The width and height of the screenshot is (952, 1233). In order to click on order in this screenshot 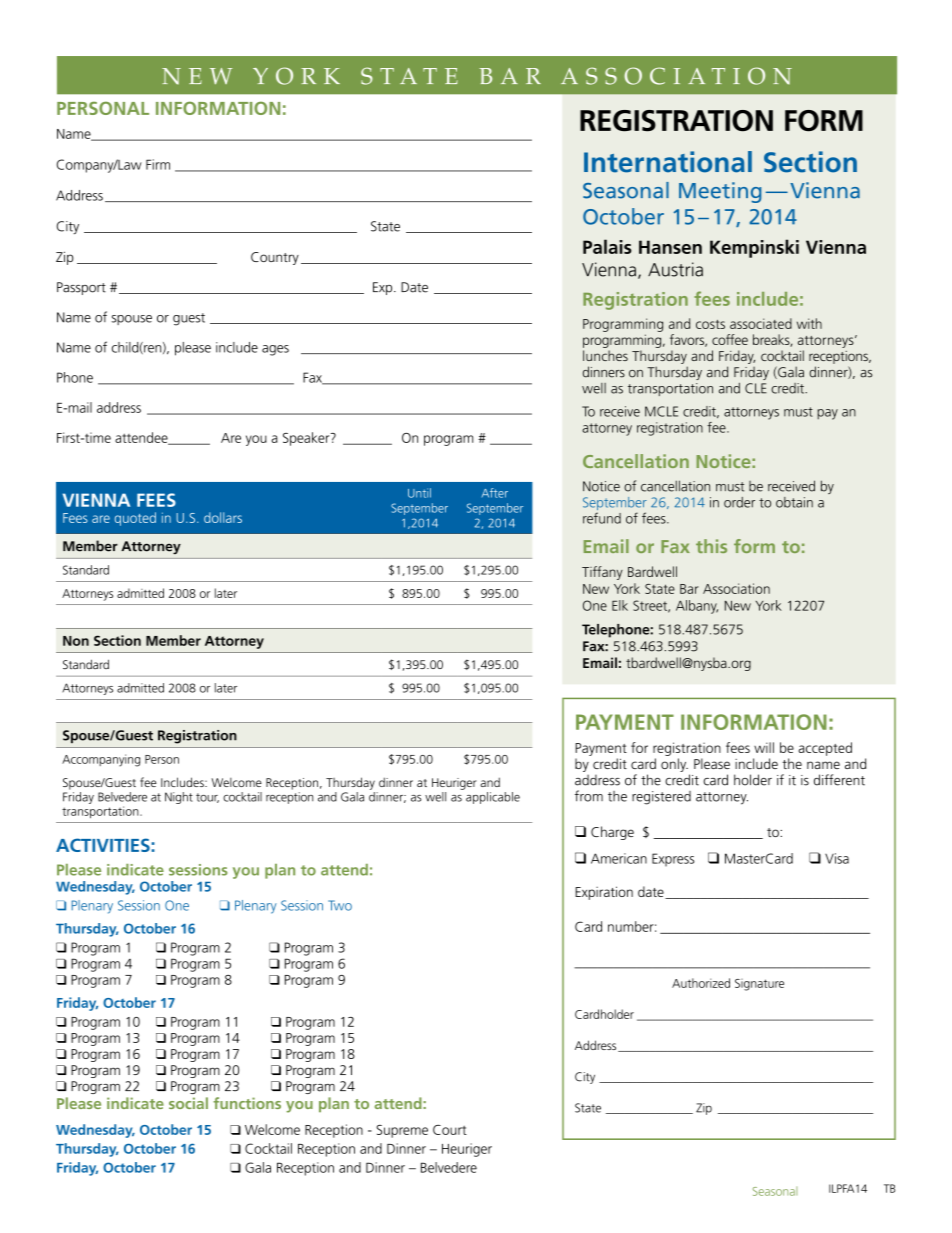, I will do `click(739, 502)`.
